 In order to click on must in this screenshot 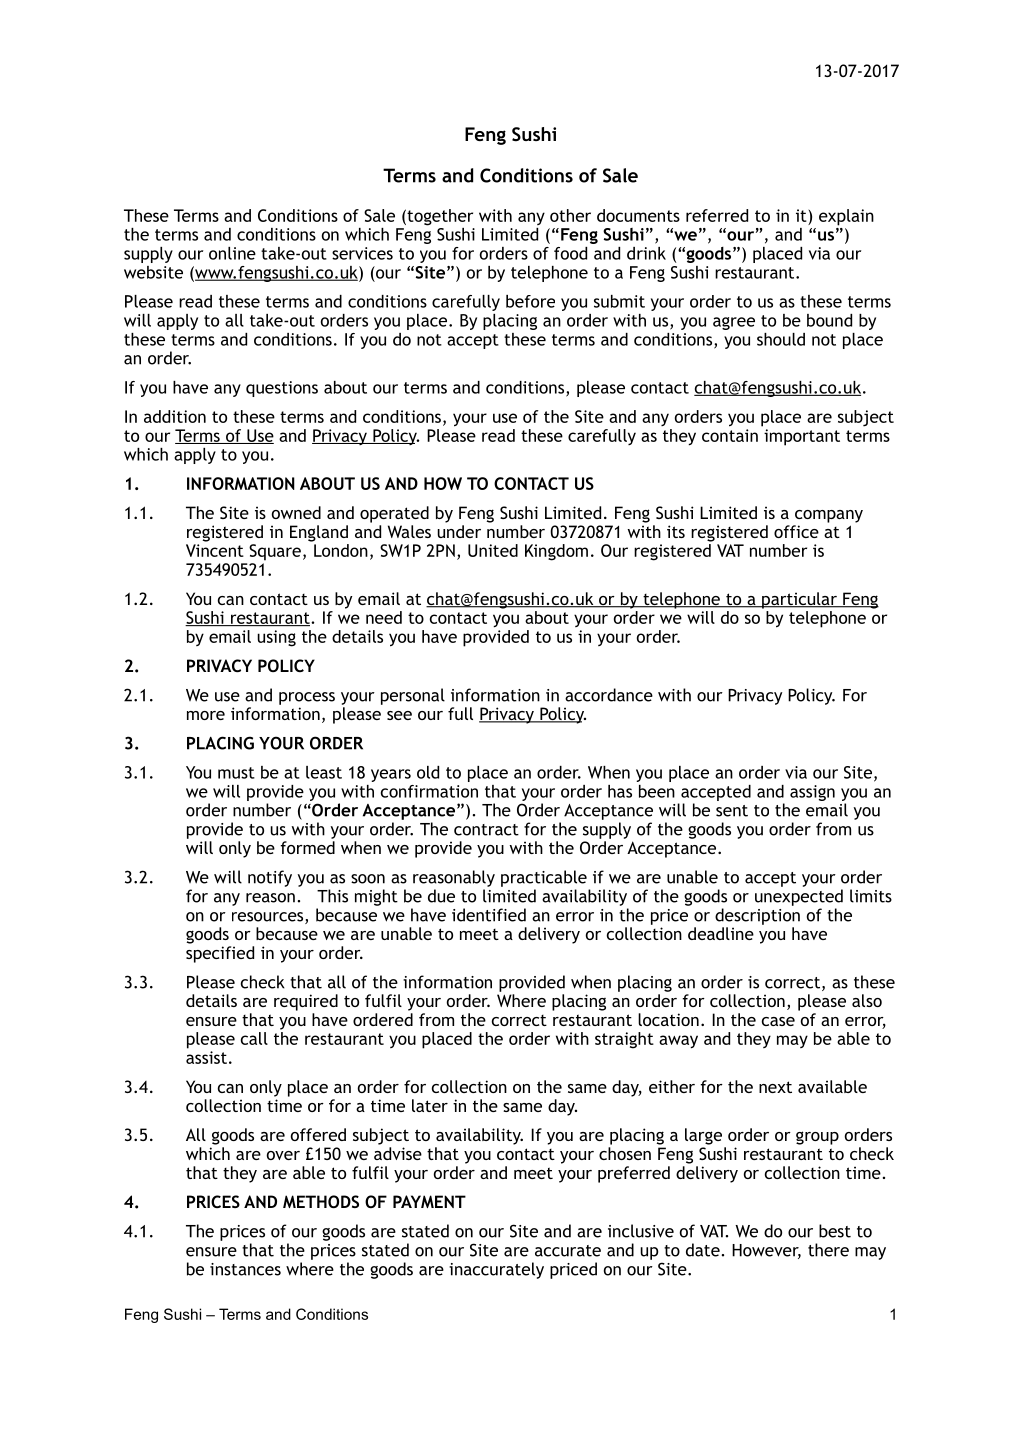, I will do `click(236, 773)`.
